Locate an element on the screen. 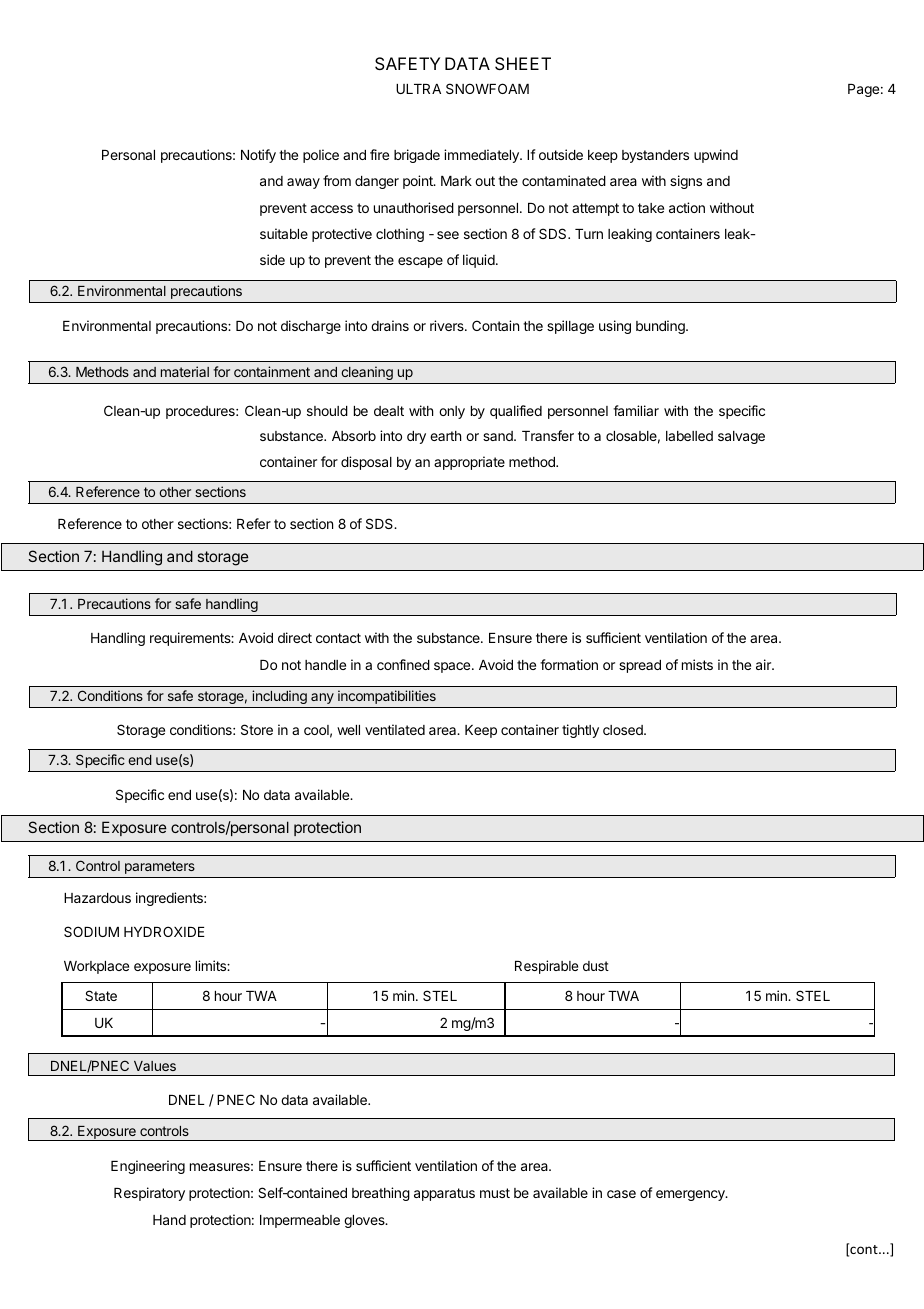  dry is located at coordinates (416, 437).
